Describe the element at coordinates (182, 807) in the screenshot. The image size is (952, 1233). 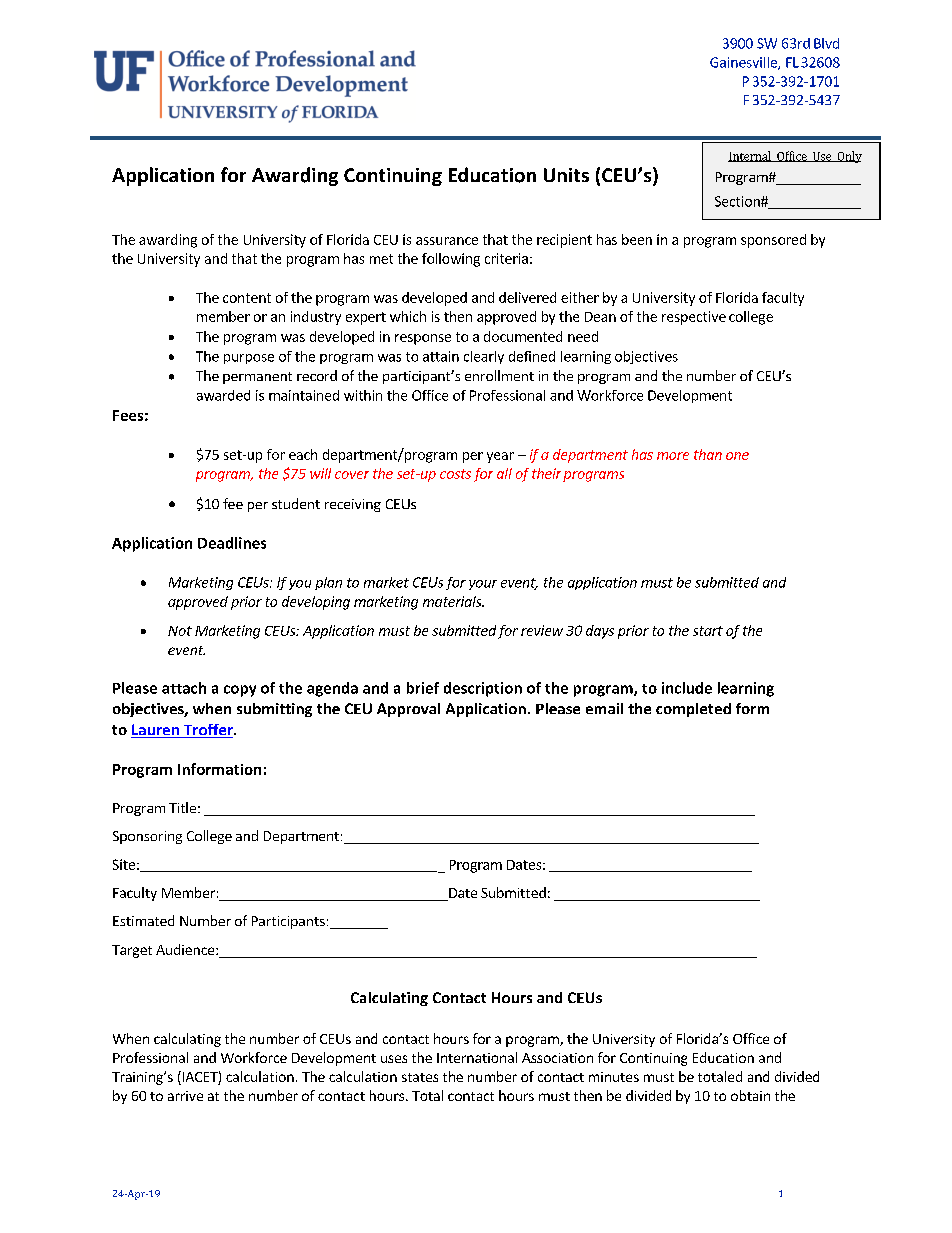
I see `Title` at that location.
